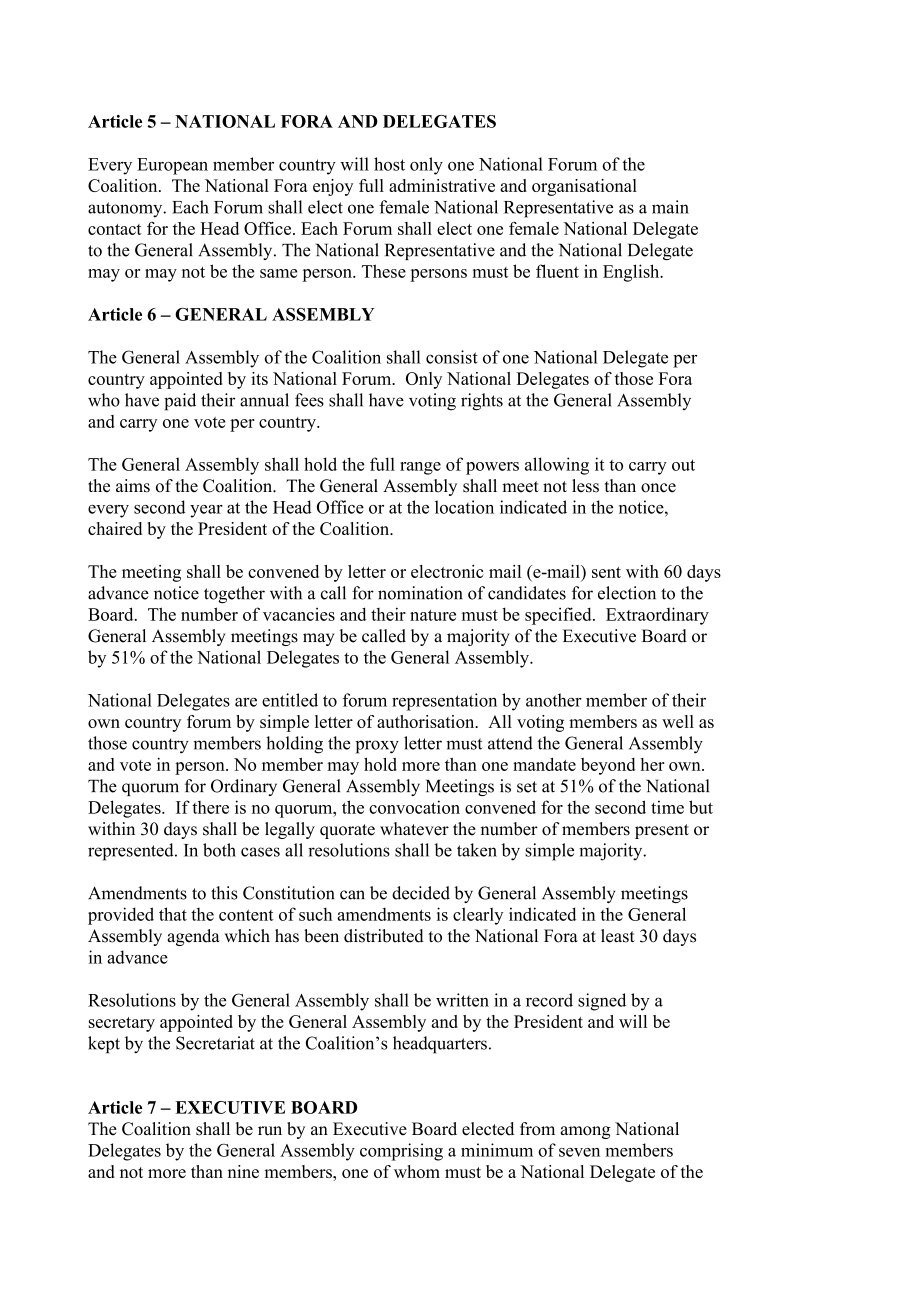  What do you see at coordinates (420, 593) in the screenshot?
I see `nomination` at bounding box center [420, 593].
